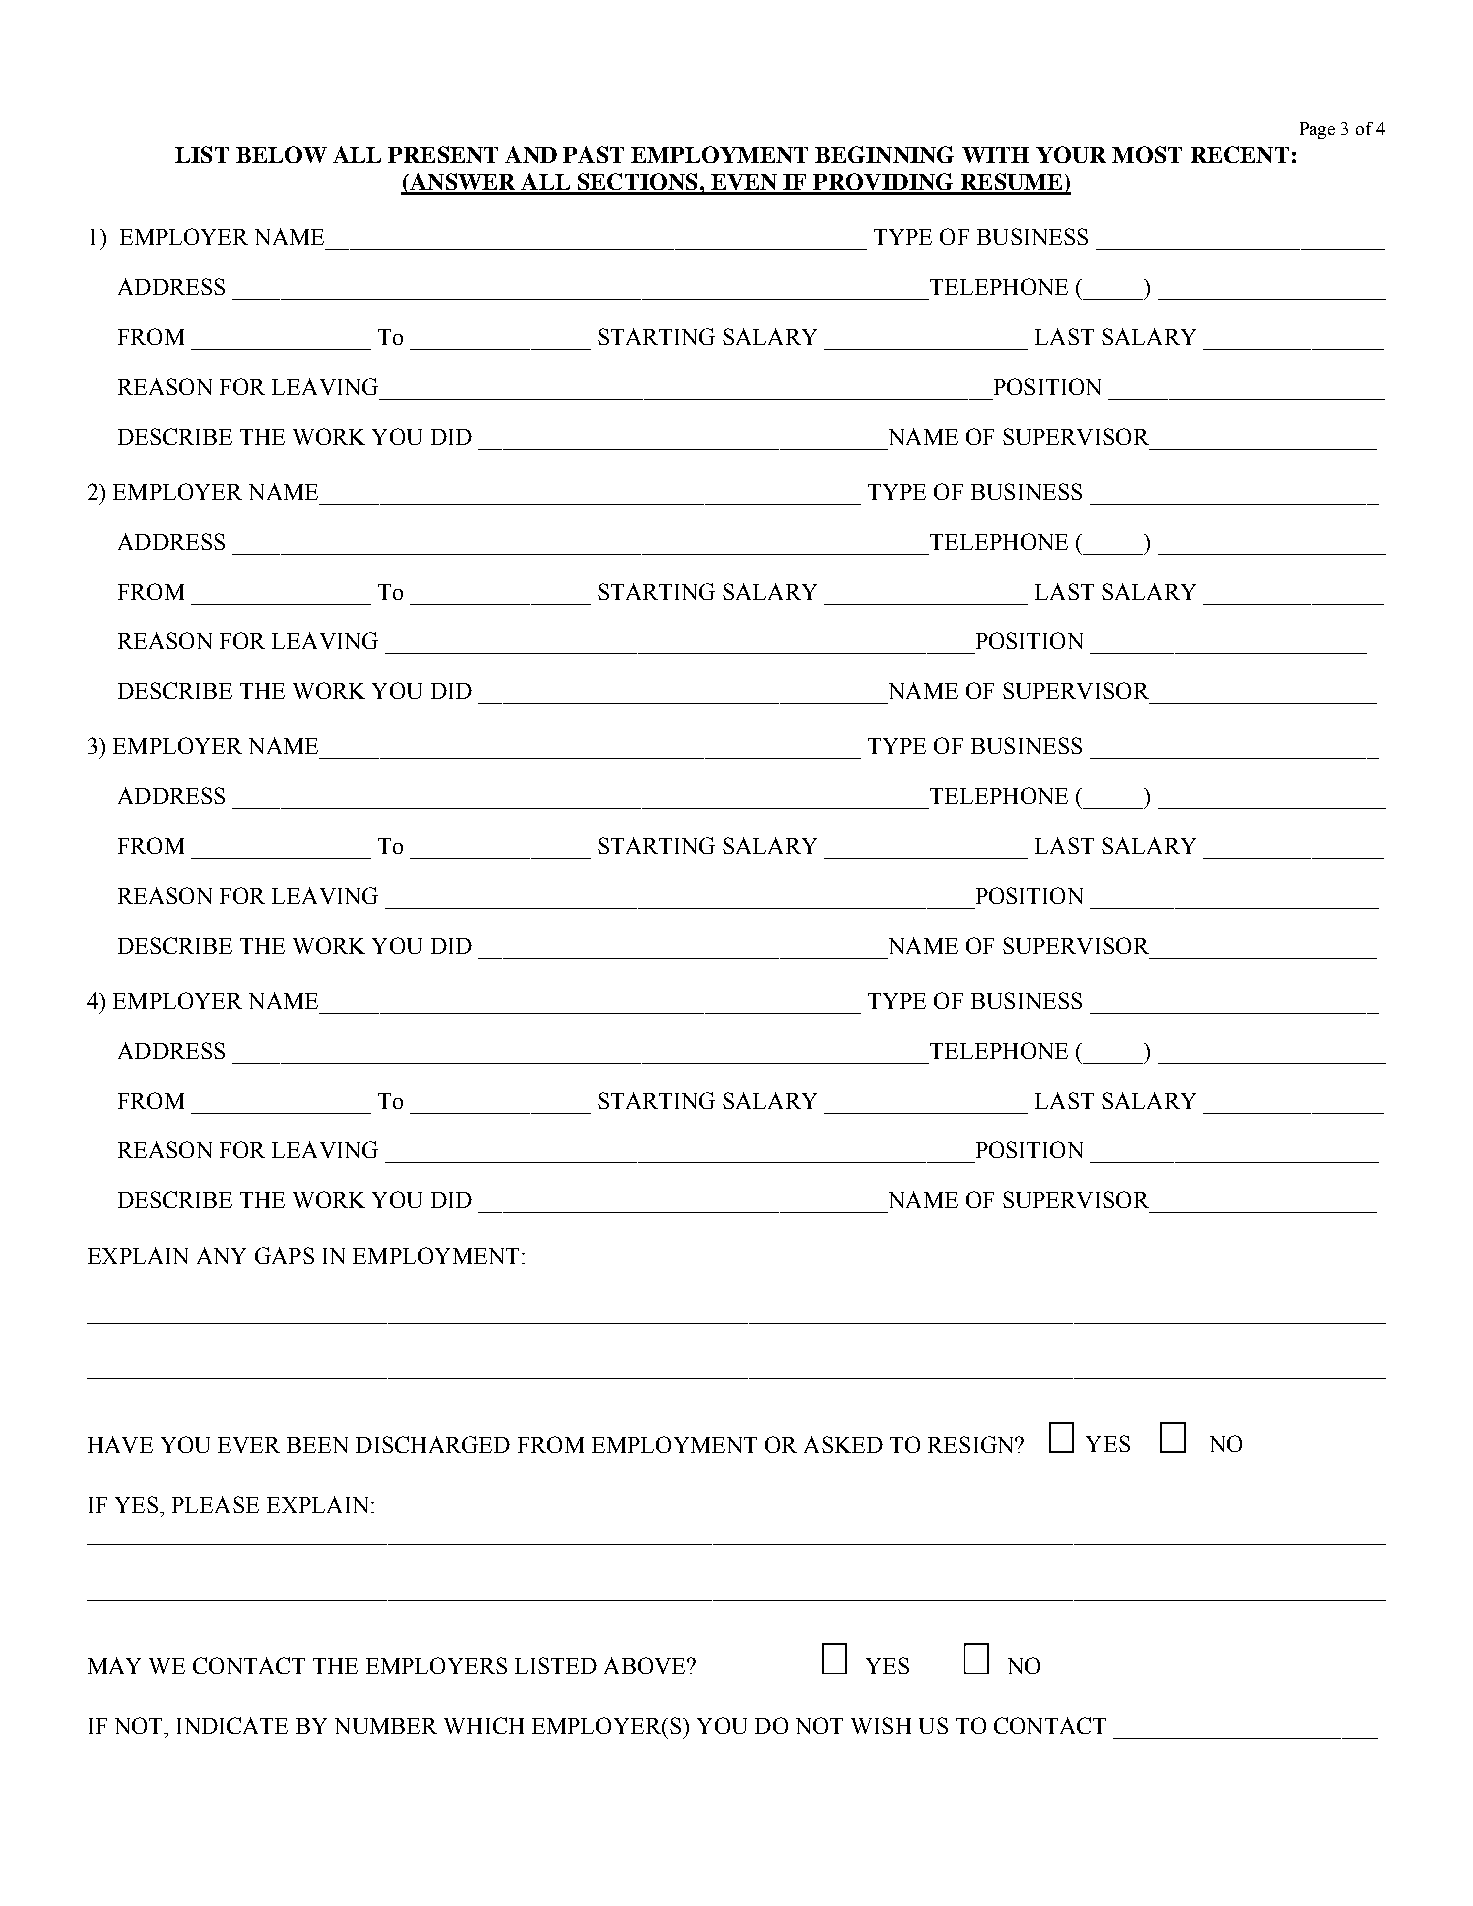 This screenshot has width=1473, height=1906. What do you see at coordinates (1147, 154) in the screenshot?
I see `MOST` at bounding box center [1147, 154].
